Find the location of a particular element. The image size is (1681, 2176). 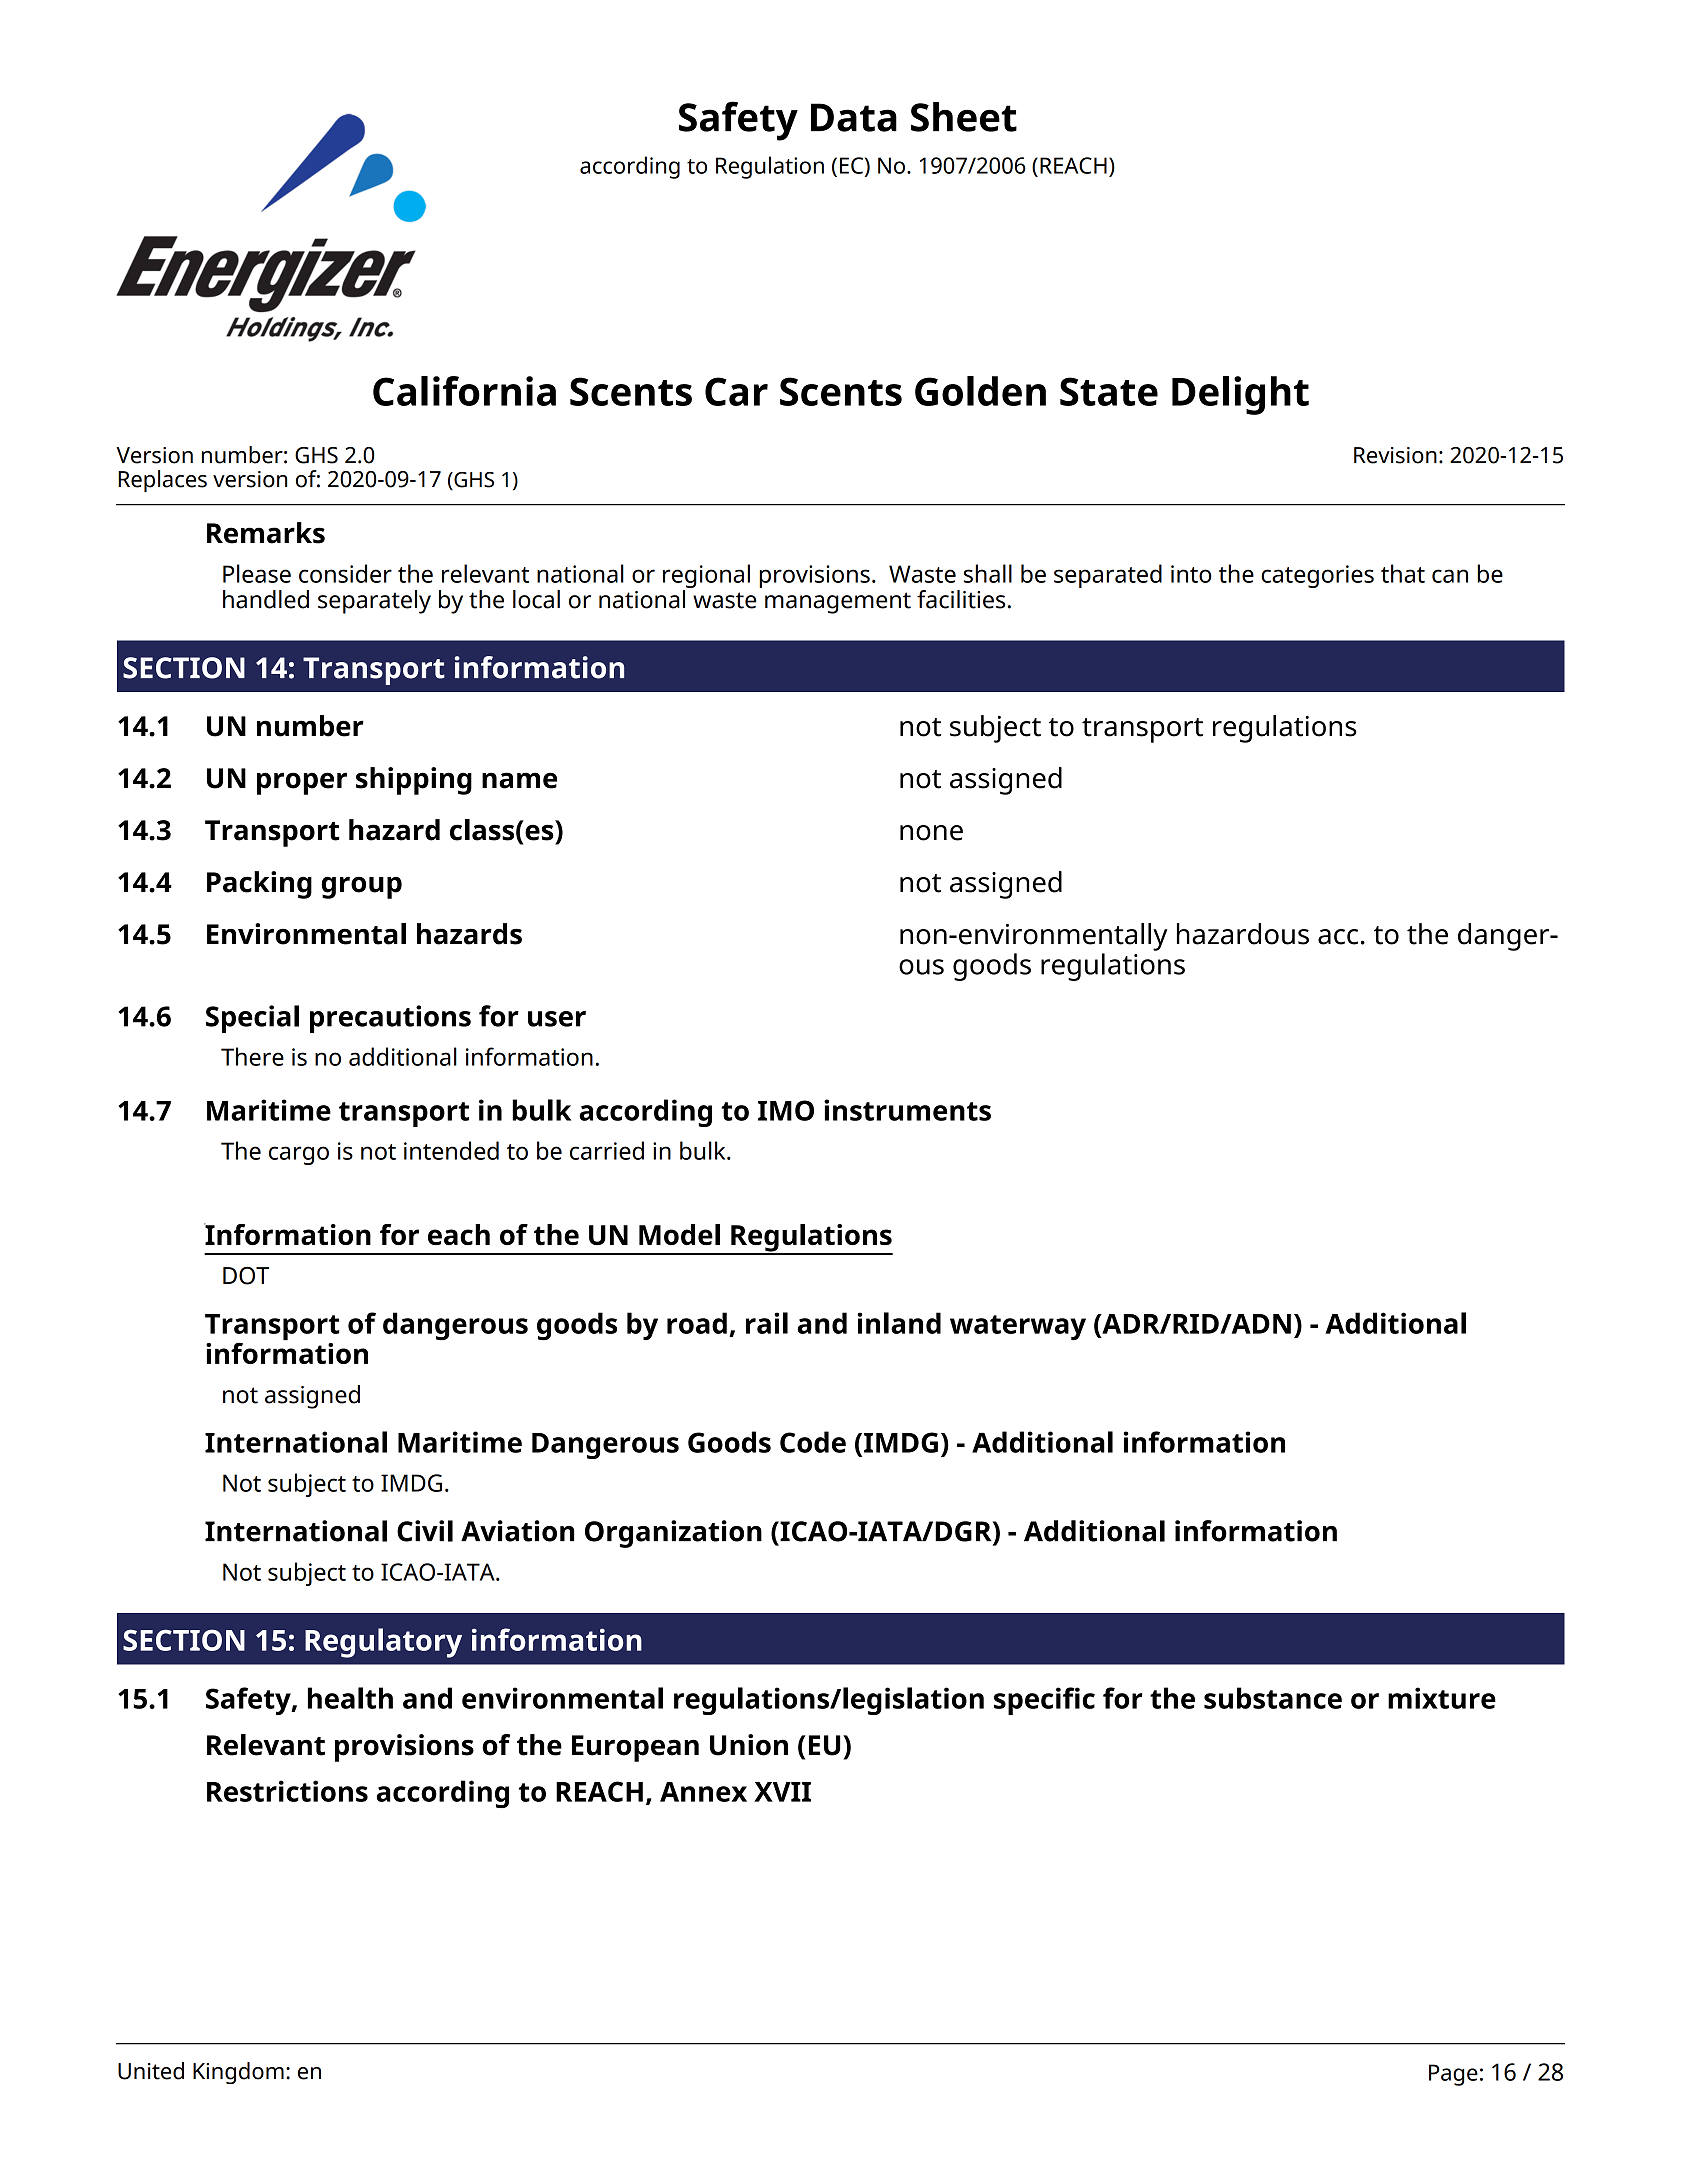

IMO is located at coordinates (786, 1110).
